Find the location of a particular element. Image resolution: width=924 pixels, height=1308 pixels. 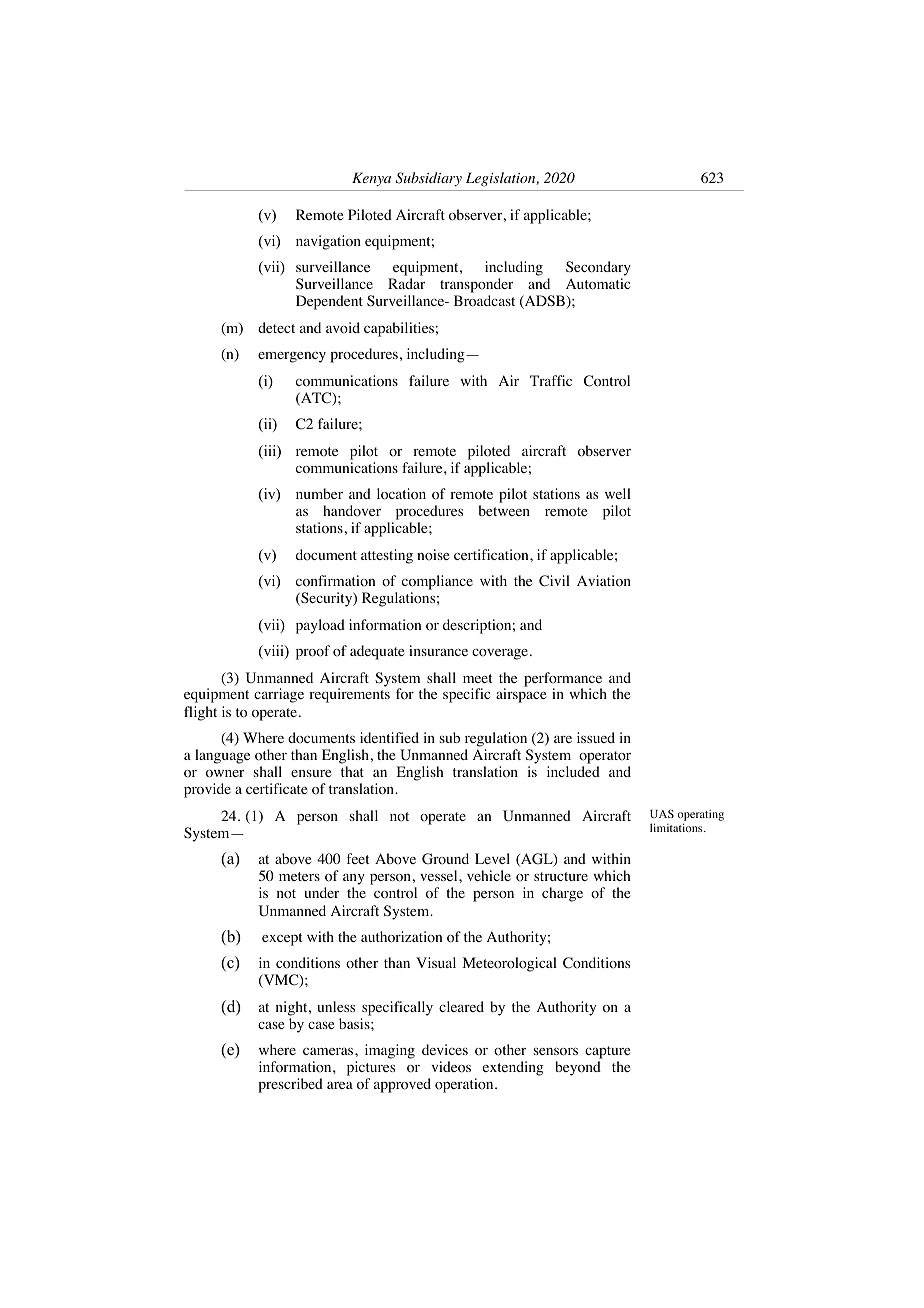

Subsidiary is located at coordinates (429, 179).
